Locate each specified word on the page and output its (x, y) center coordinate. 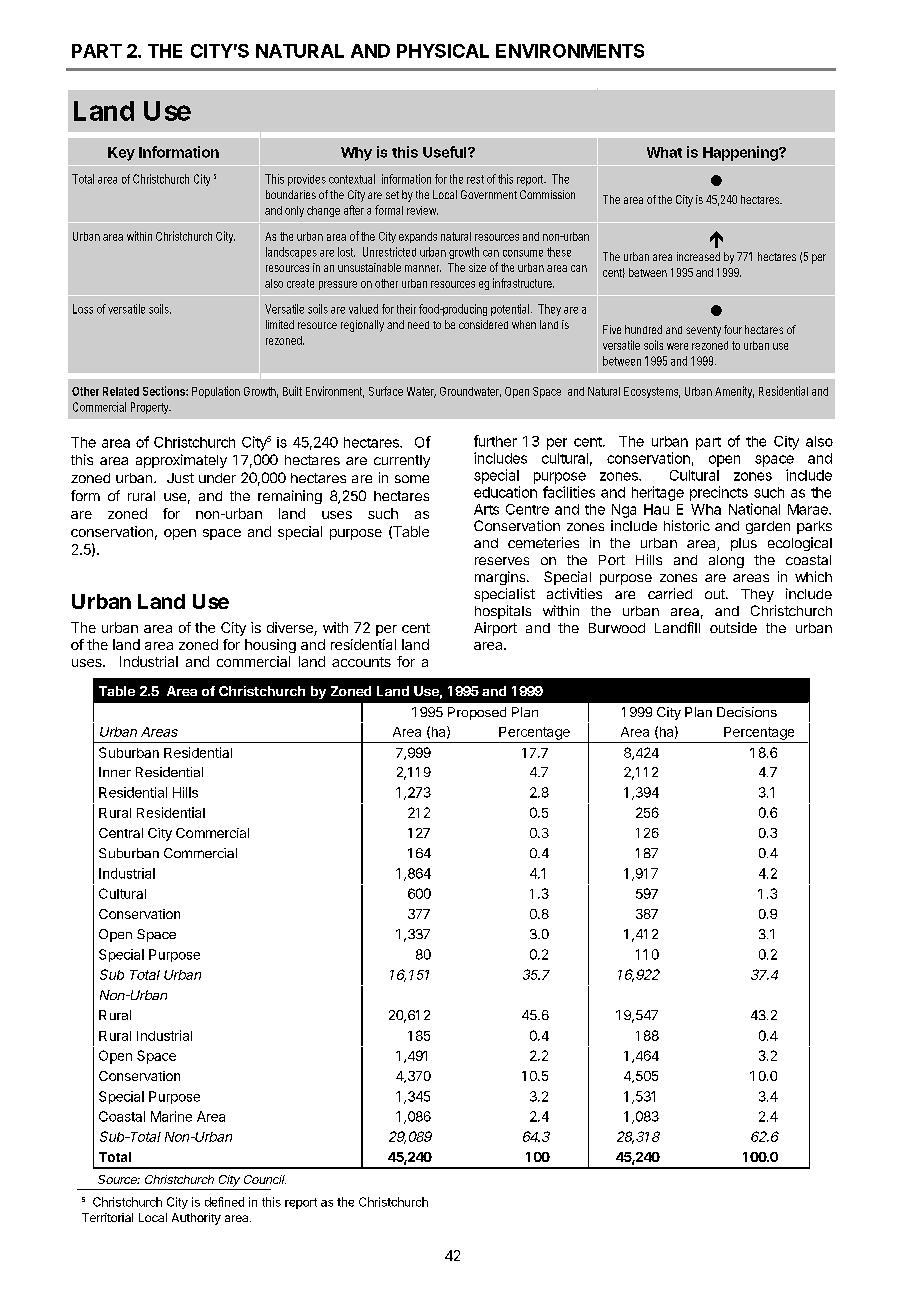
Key (121, 154)
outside (733, 627)
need (418, 325)
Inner (115, 772)
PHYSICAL (443, 51)
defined (224, 1202)
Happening (741, 153)
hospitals (503, 612)
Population (216, 392)
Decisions (747, 712)
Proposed (477, 713)
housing (270, 646)
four (733, 329)
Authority (196, 1219)
